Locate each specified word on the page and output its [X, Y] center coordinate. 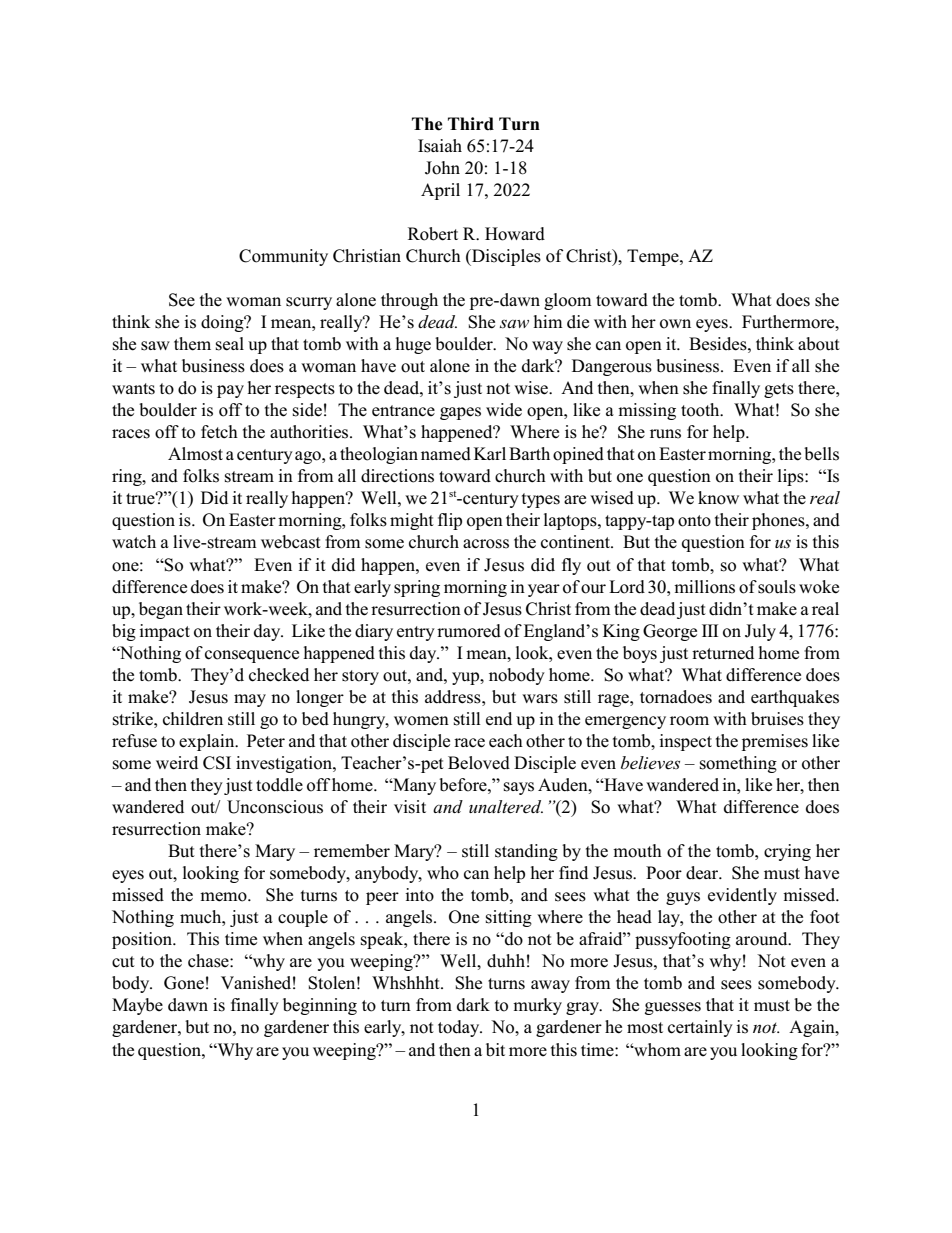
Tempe [654, 257]
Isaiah [440, 146]
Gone [184, 983]
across [486, 544]
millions [704, 587]
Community [283, 257]
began [161, 610]
